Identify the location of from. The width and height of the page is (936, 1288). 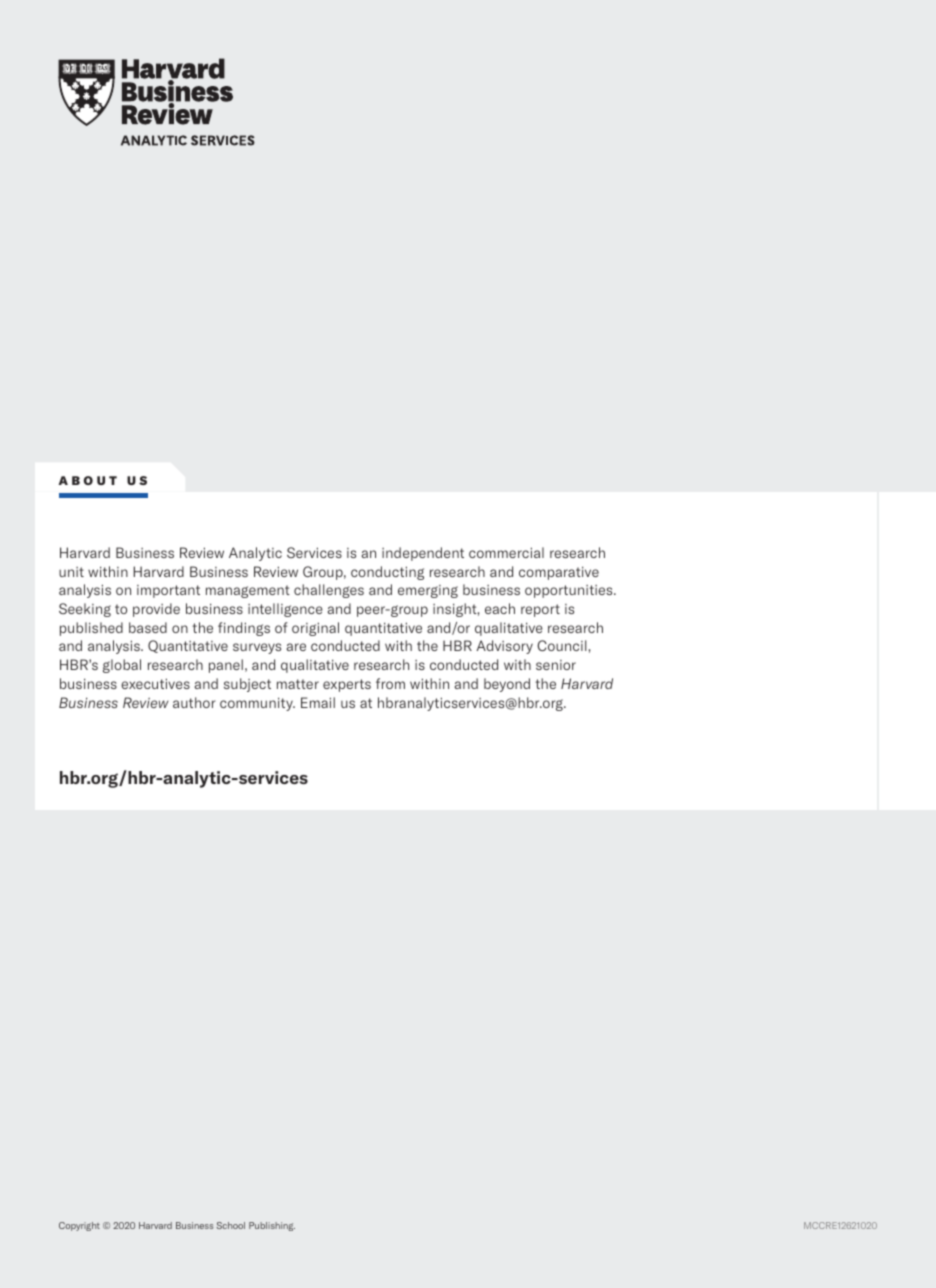
(390, 683).
